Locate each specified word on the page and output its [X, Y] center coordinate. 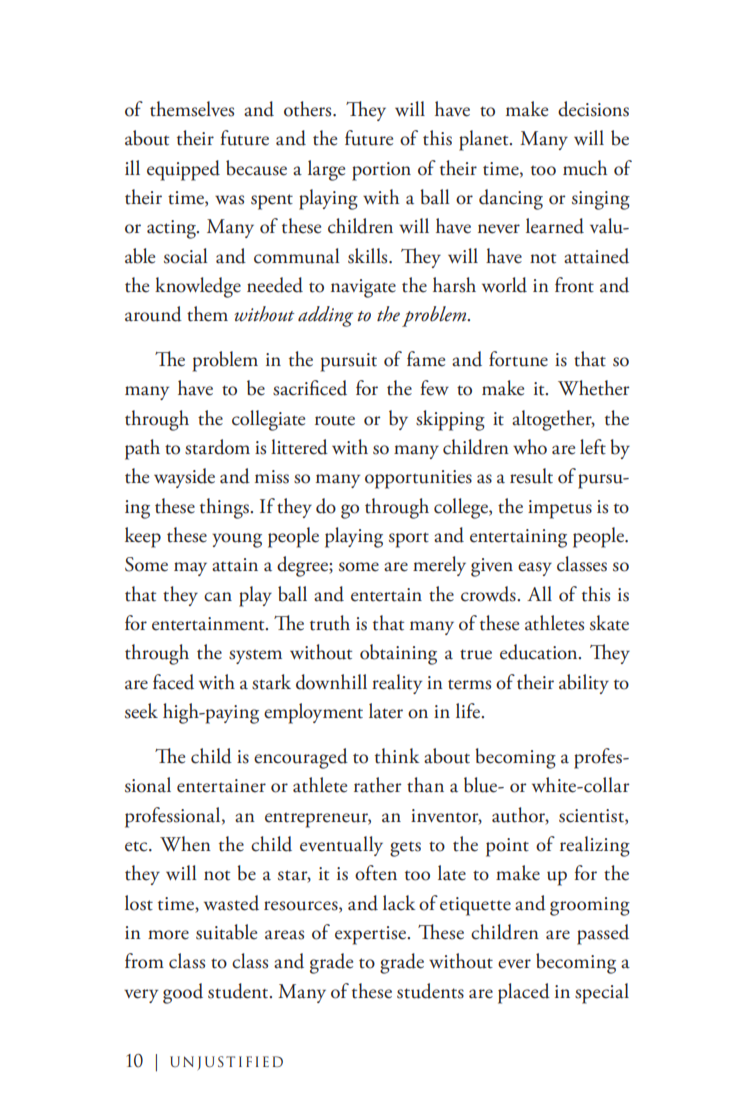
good [183, 993]
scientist [592, 816]
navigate [363, 288]
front [574, 285]
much [585, 168]
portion [381, 171]
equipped [183, 170]
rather [378, 785]
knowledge [198, 287]
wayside [184, 478]
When [185, 844]
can [218, 597]
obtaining [398, 654]
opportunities [418, 479]
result [531, 476]
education [540, 652]
